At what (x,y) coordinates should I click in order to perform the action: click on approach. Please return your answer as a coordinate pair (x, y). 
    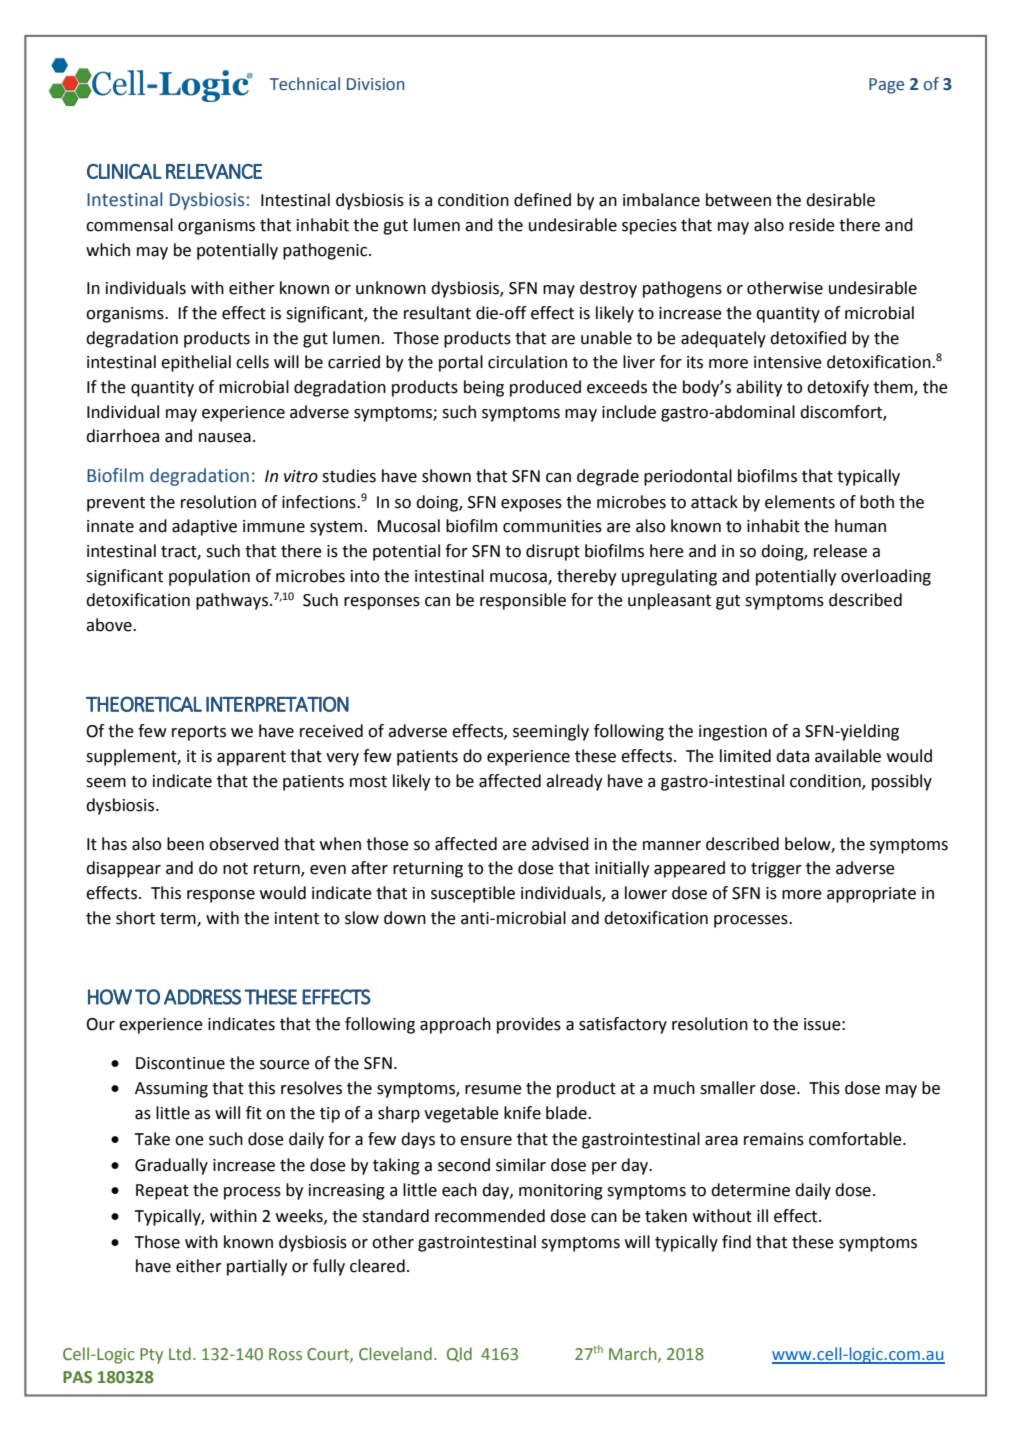
    Looking at the image, I should click on (455, 1025).
